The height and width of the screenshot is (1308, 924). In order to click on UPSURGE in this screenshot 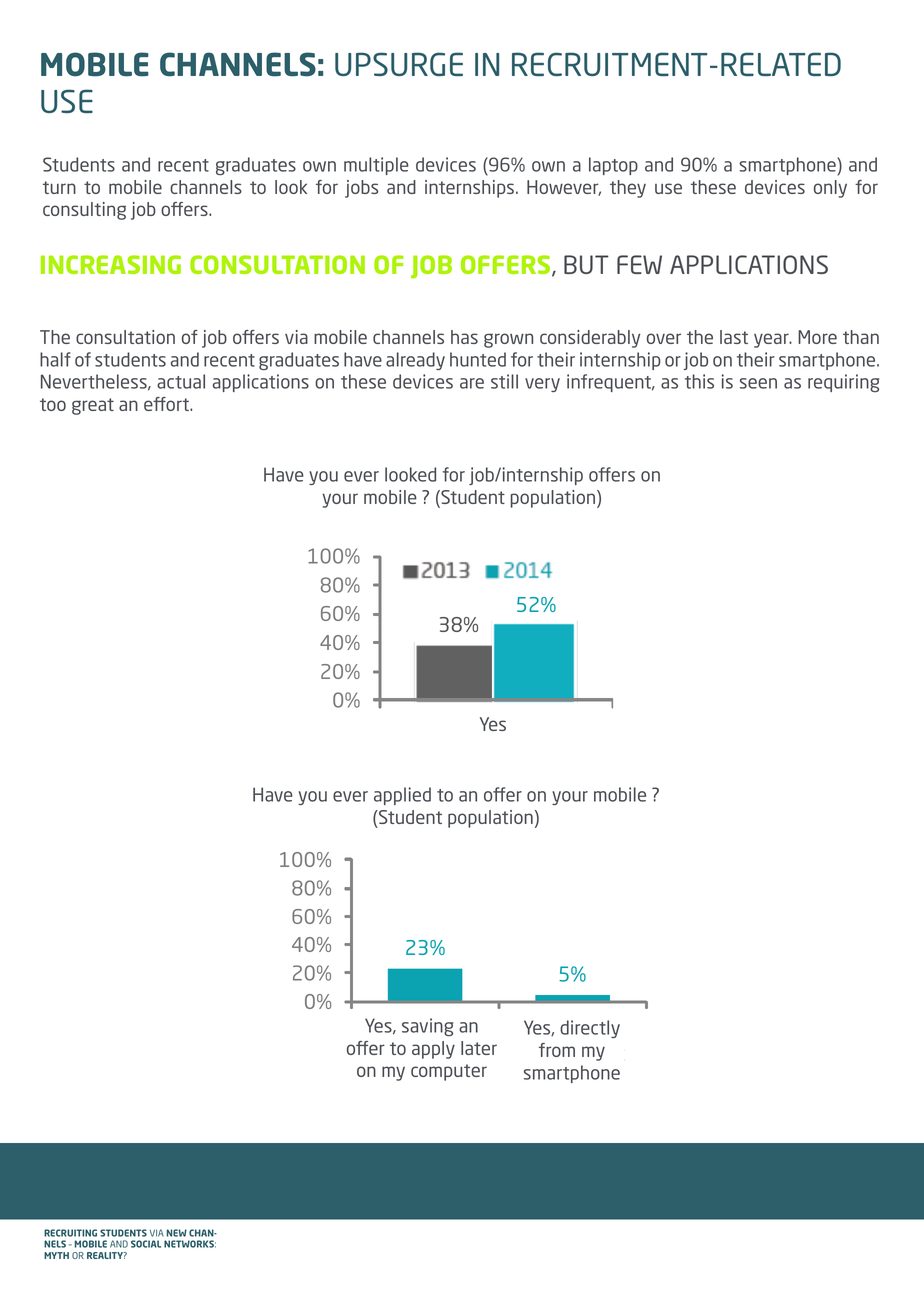, I will do `click(399, 64)`.
